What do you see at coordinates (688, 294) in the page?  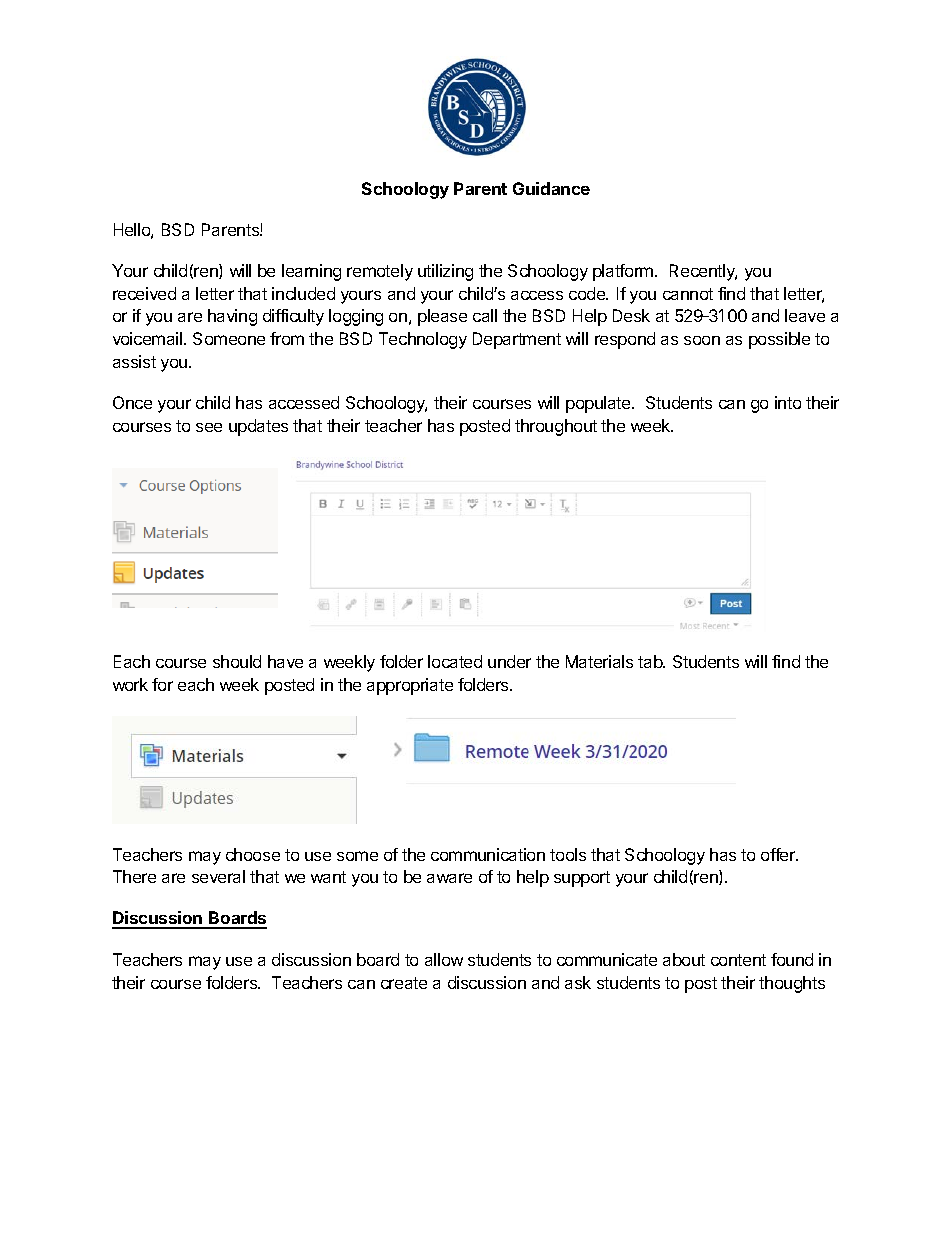 I see `cannot` at bounding box center [688, 294].
